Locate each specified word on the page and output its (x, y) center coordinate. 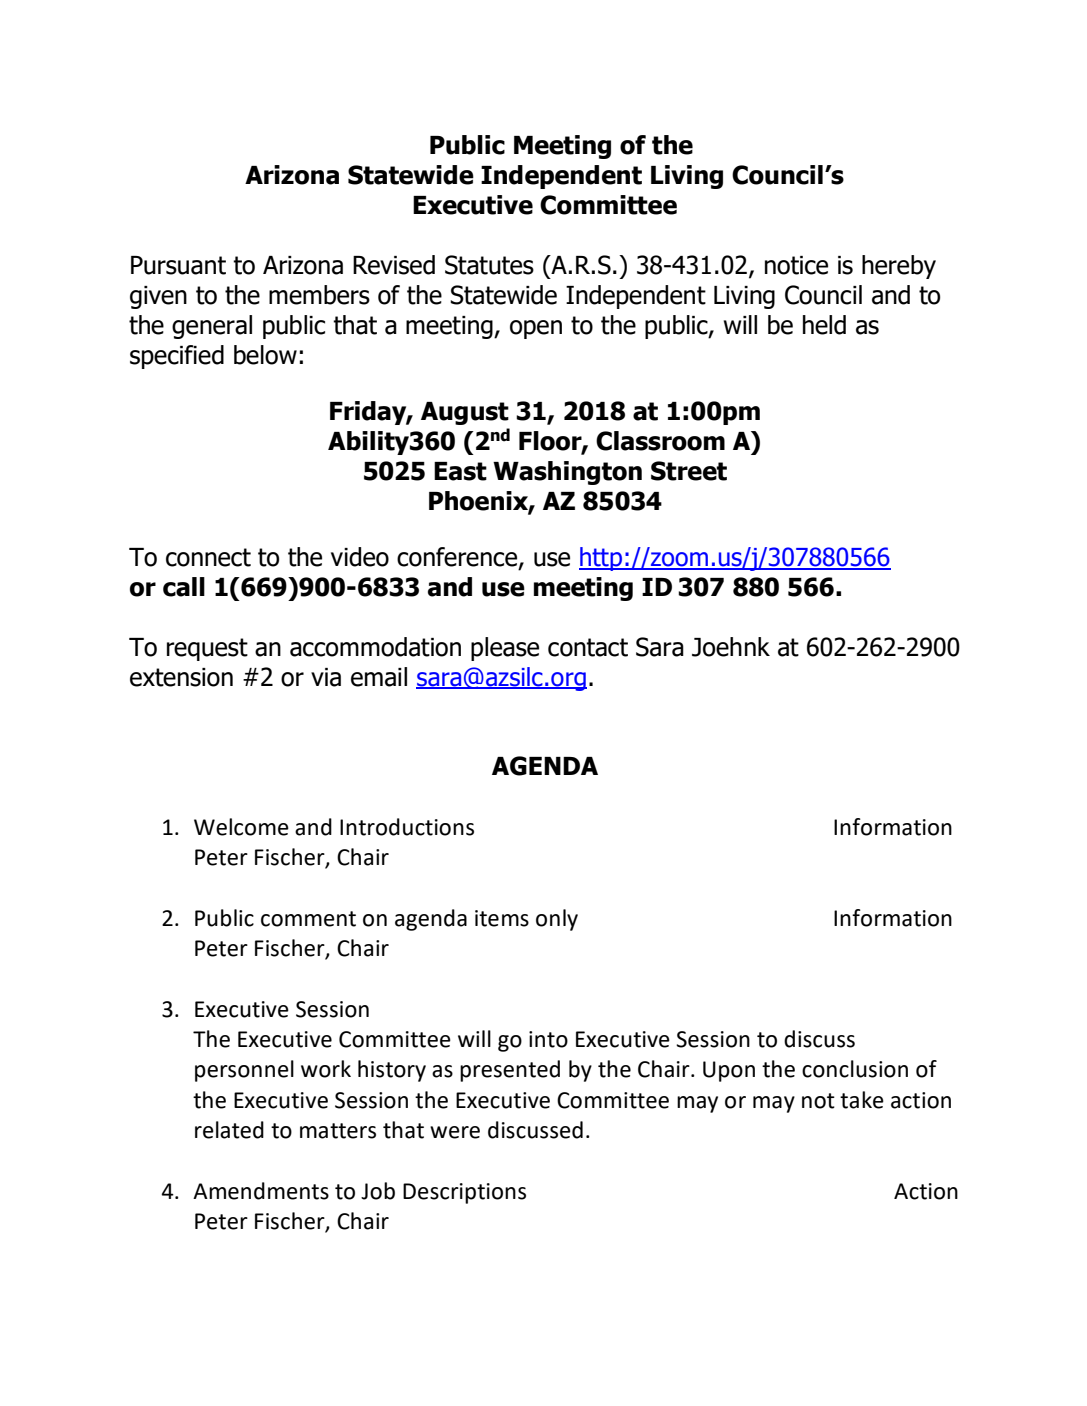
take (862, 1100)
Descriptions (464, 1193)
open (536, 329)
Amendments (261, 1191)
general (212, 327)
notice (796, 265)
